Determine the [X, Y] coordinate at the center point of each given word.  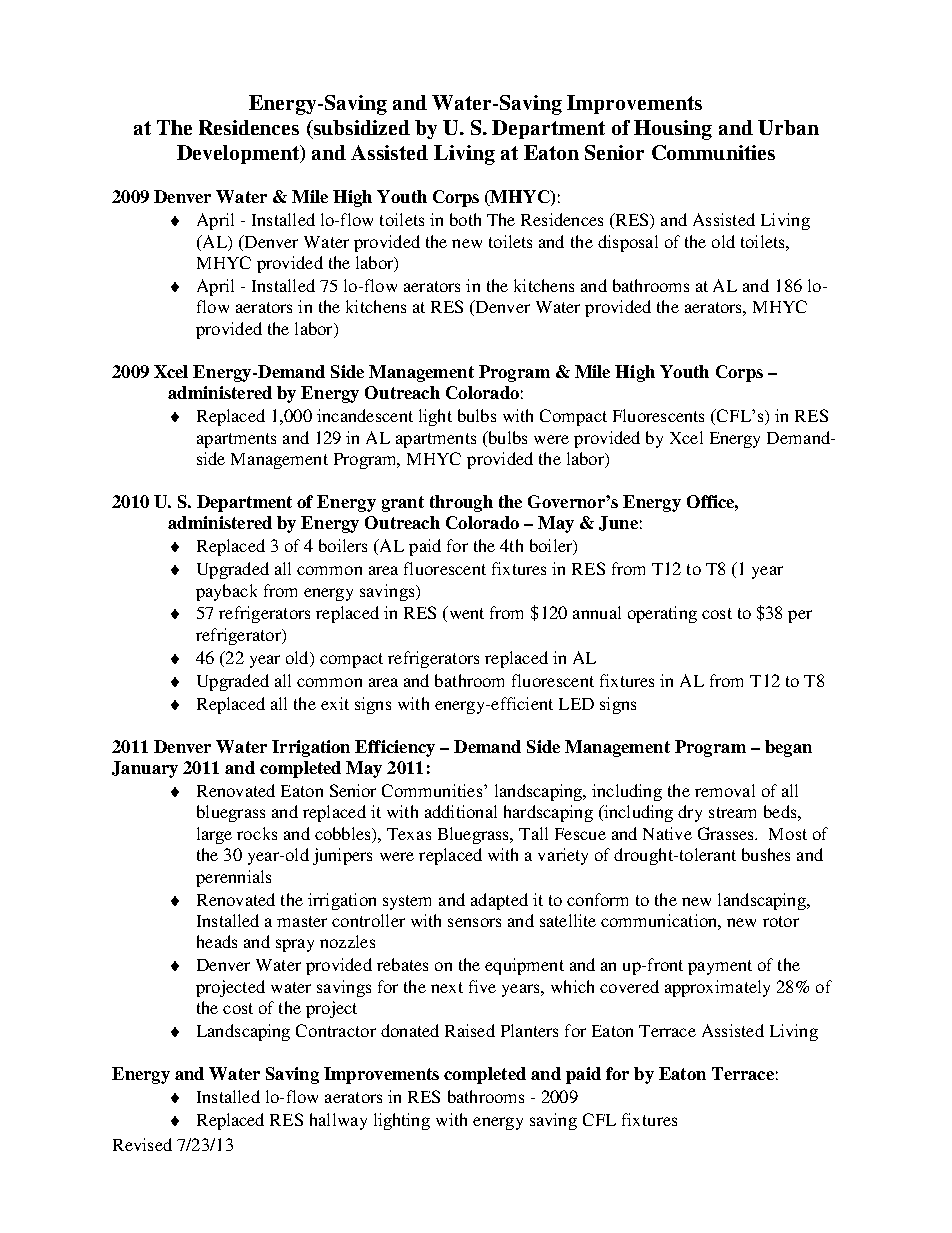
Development [239, 154]
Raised [470, 1030]
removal [725, 790]
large [214, 835]
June [618, 523]
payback [226, 592]
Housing [673, 130]
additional [461, 811]
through [461, 503]
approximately [717, 988]
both [465, 219]
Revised [142, 1144]
